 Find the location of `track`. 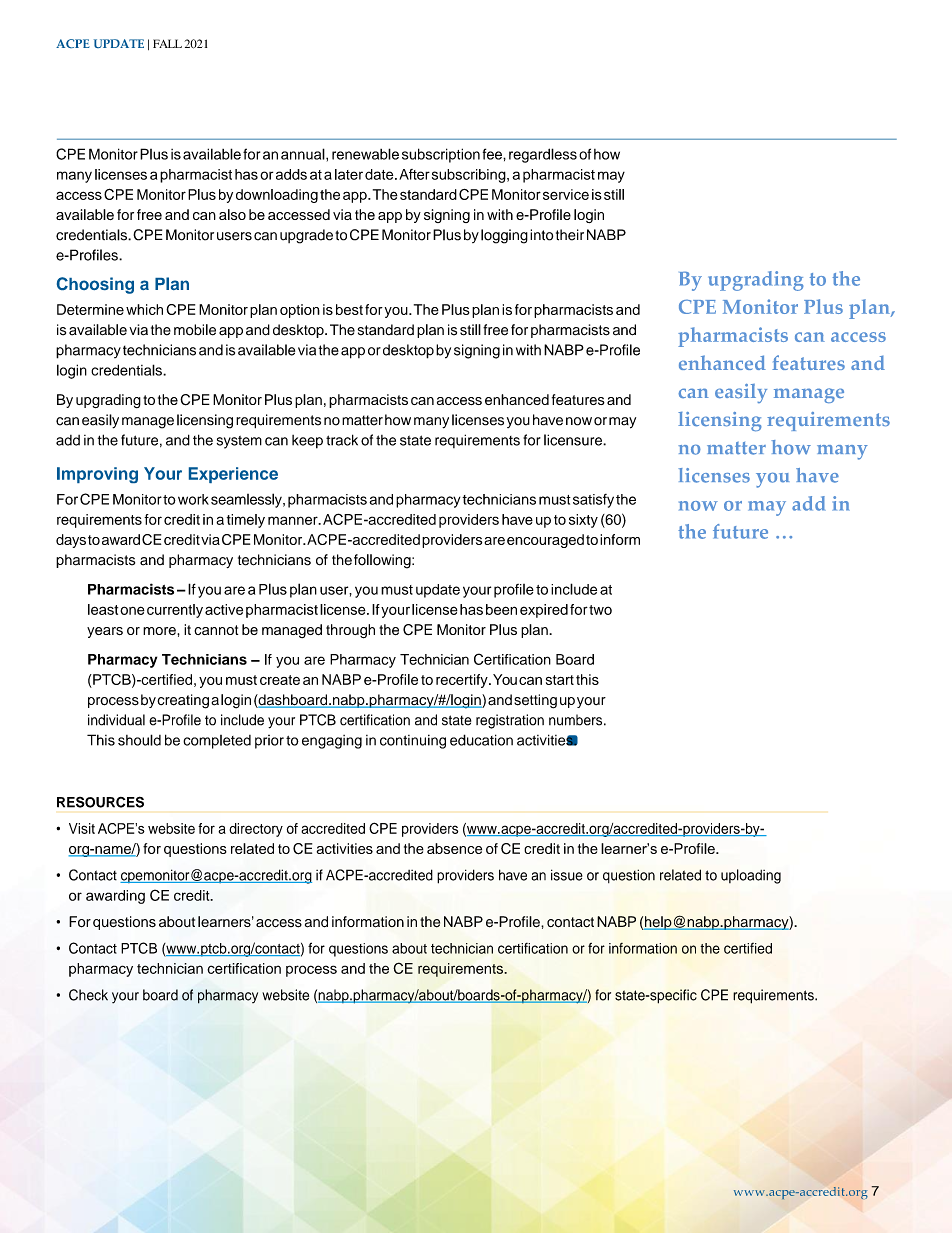

track is located at coordinates (342, 440).
